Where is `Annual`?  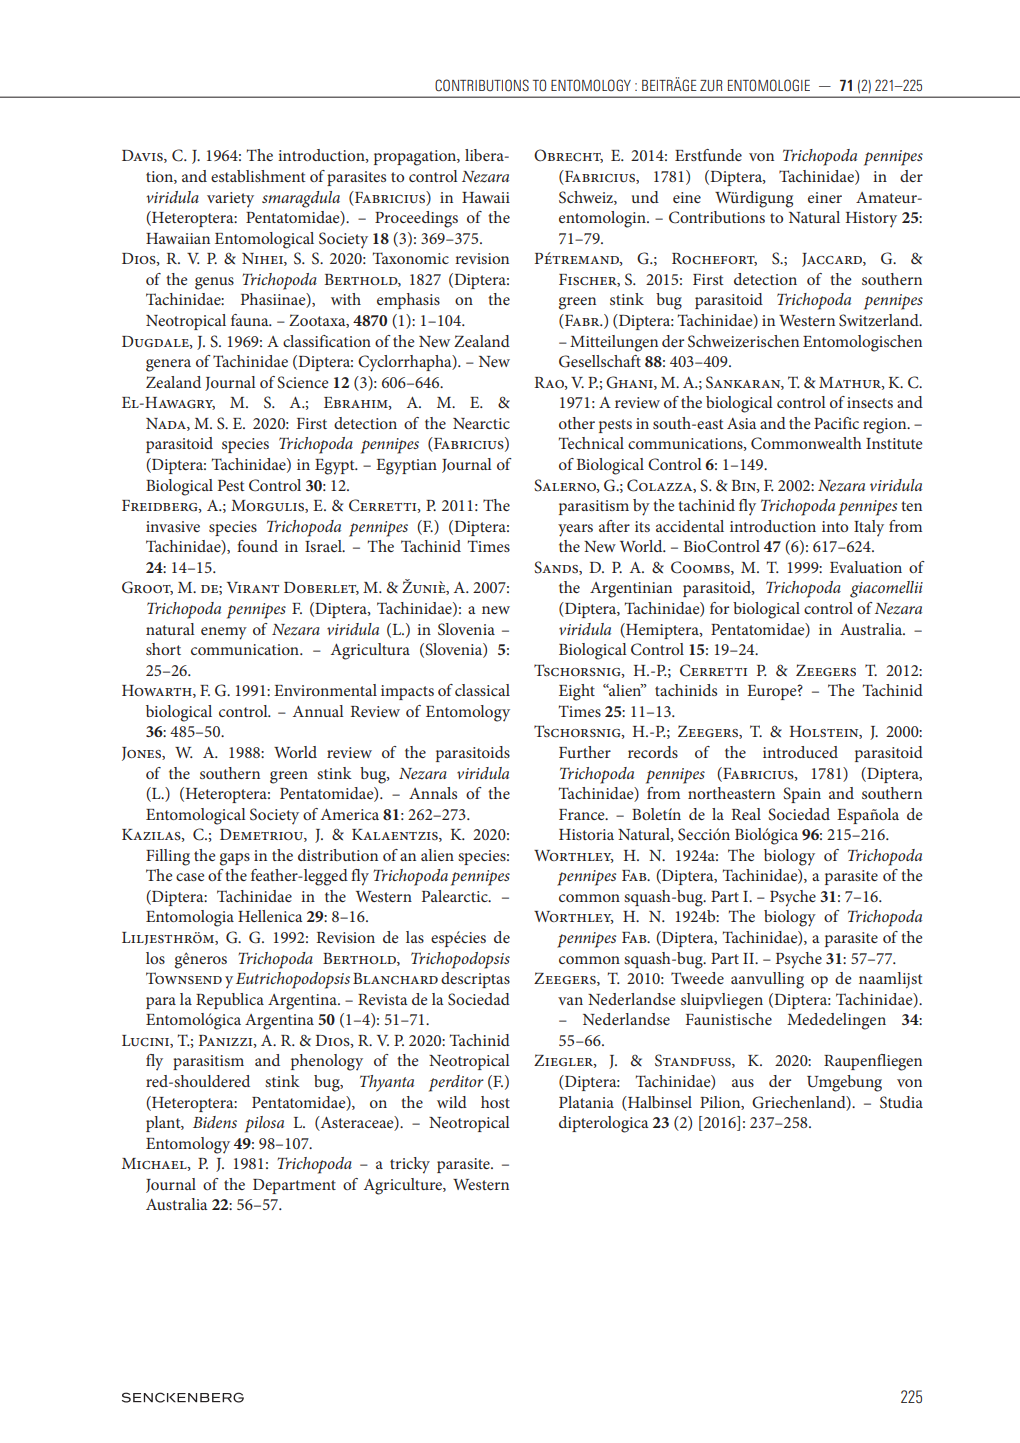 Annual is located at coordinates (318, 711).
